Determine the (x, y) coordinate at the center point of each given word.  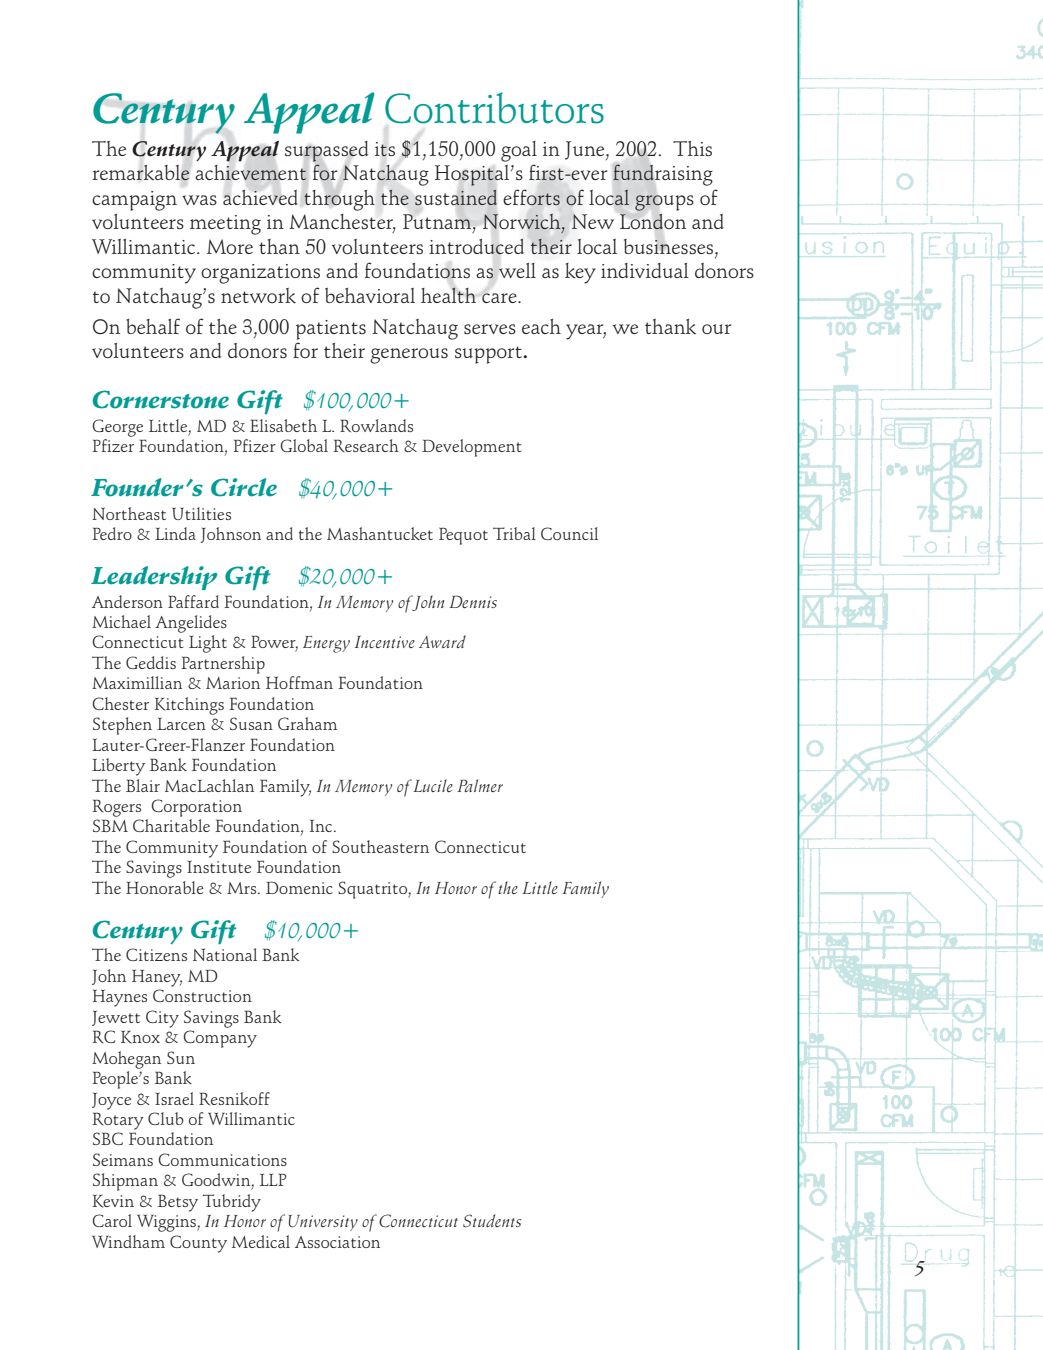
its (385, 149)
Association (337, 1242)
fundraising (663, 175)
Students (492, 1221)
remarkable (141, 173)
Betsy (178, 1203)
